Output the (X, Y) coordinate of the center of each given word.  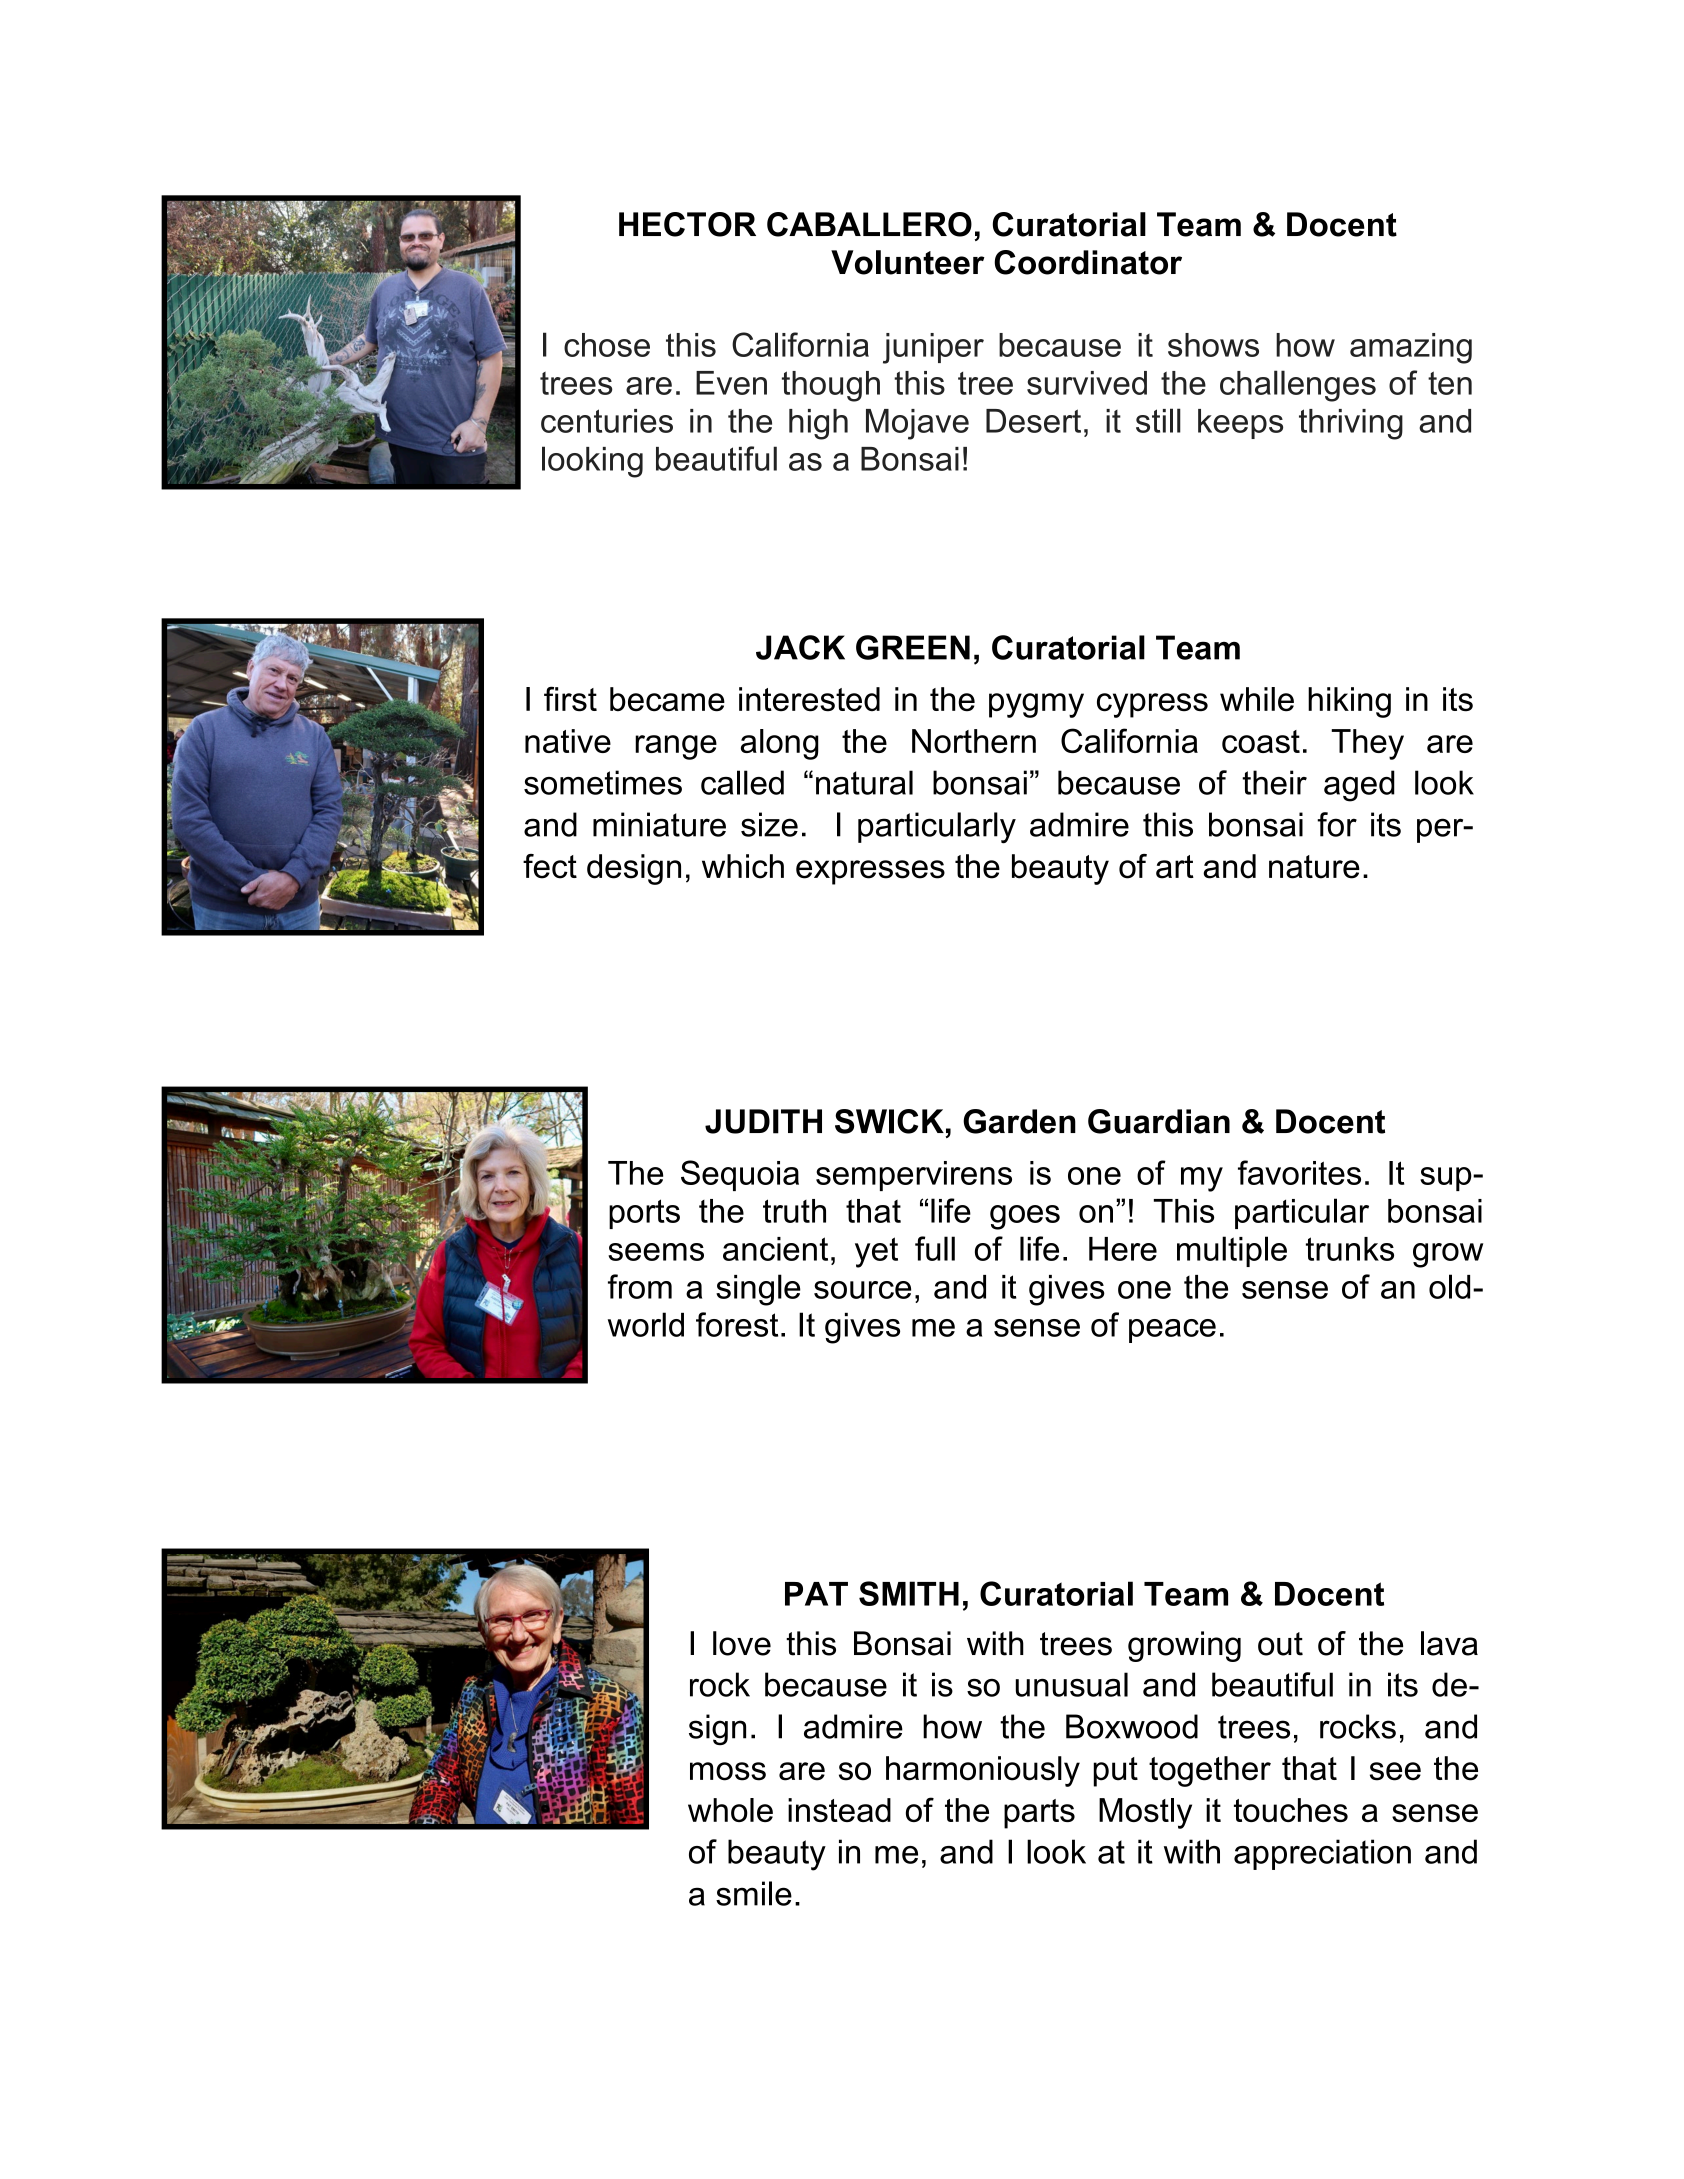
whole (730, 1810)
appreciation (1322, 1854)
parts (1039, 1814)
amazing (1411, 348)
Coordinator (1088, 262)
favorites (1299, 1172)
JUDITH (763, 1121)
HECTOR (687, 224)
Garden (1019, 1121)
